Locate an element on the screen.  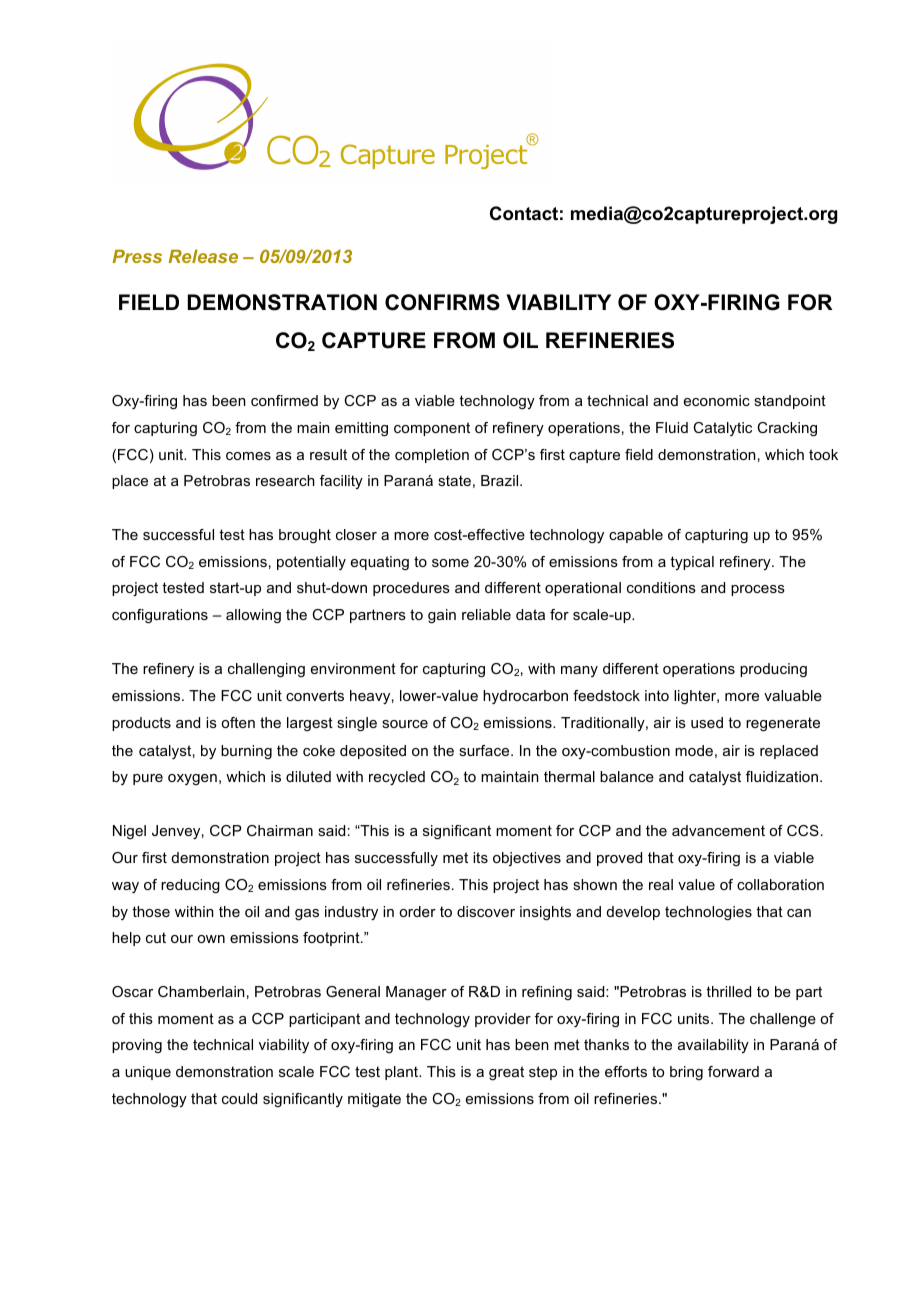
producing is located at coordinates (773, 670).
